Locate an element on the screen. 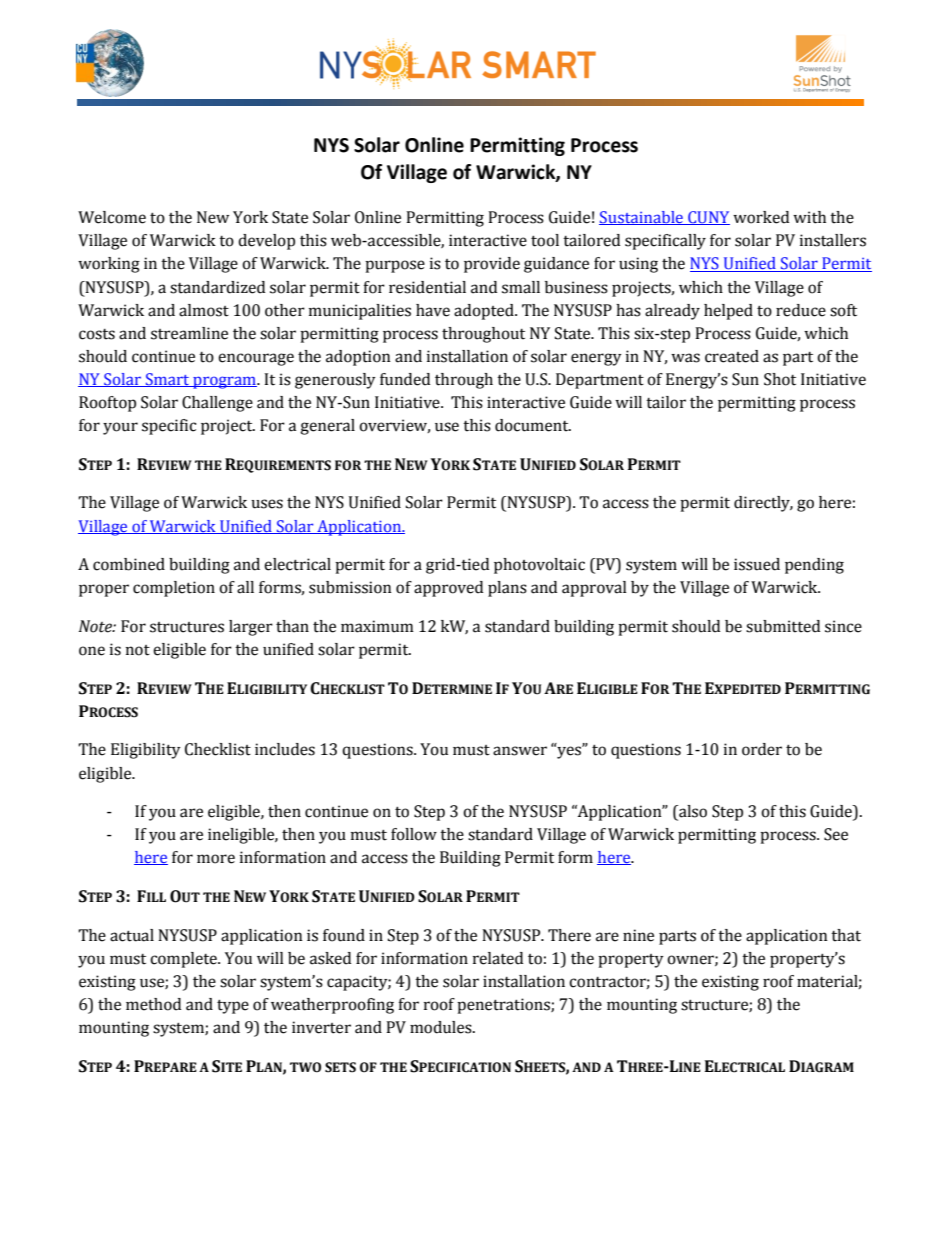 This screenshot has height=1233, width=952. submitted is located at coordinates (783, 626).
